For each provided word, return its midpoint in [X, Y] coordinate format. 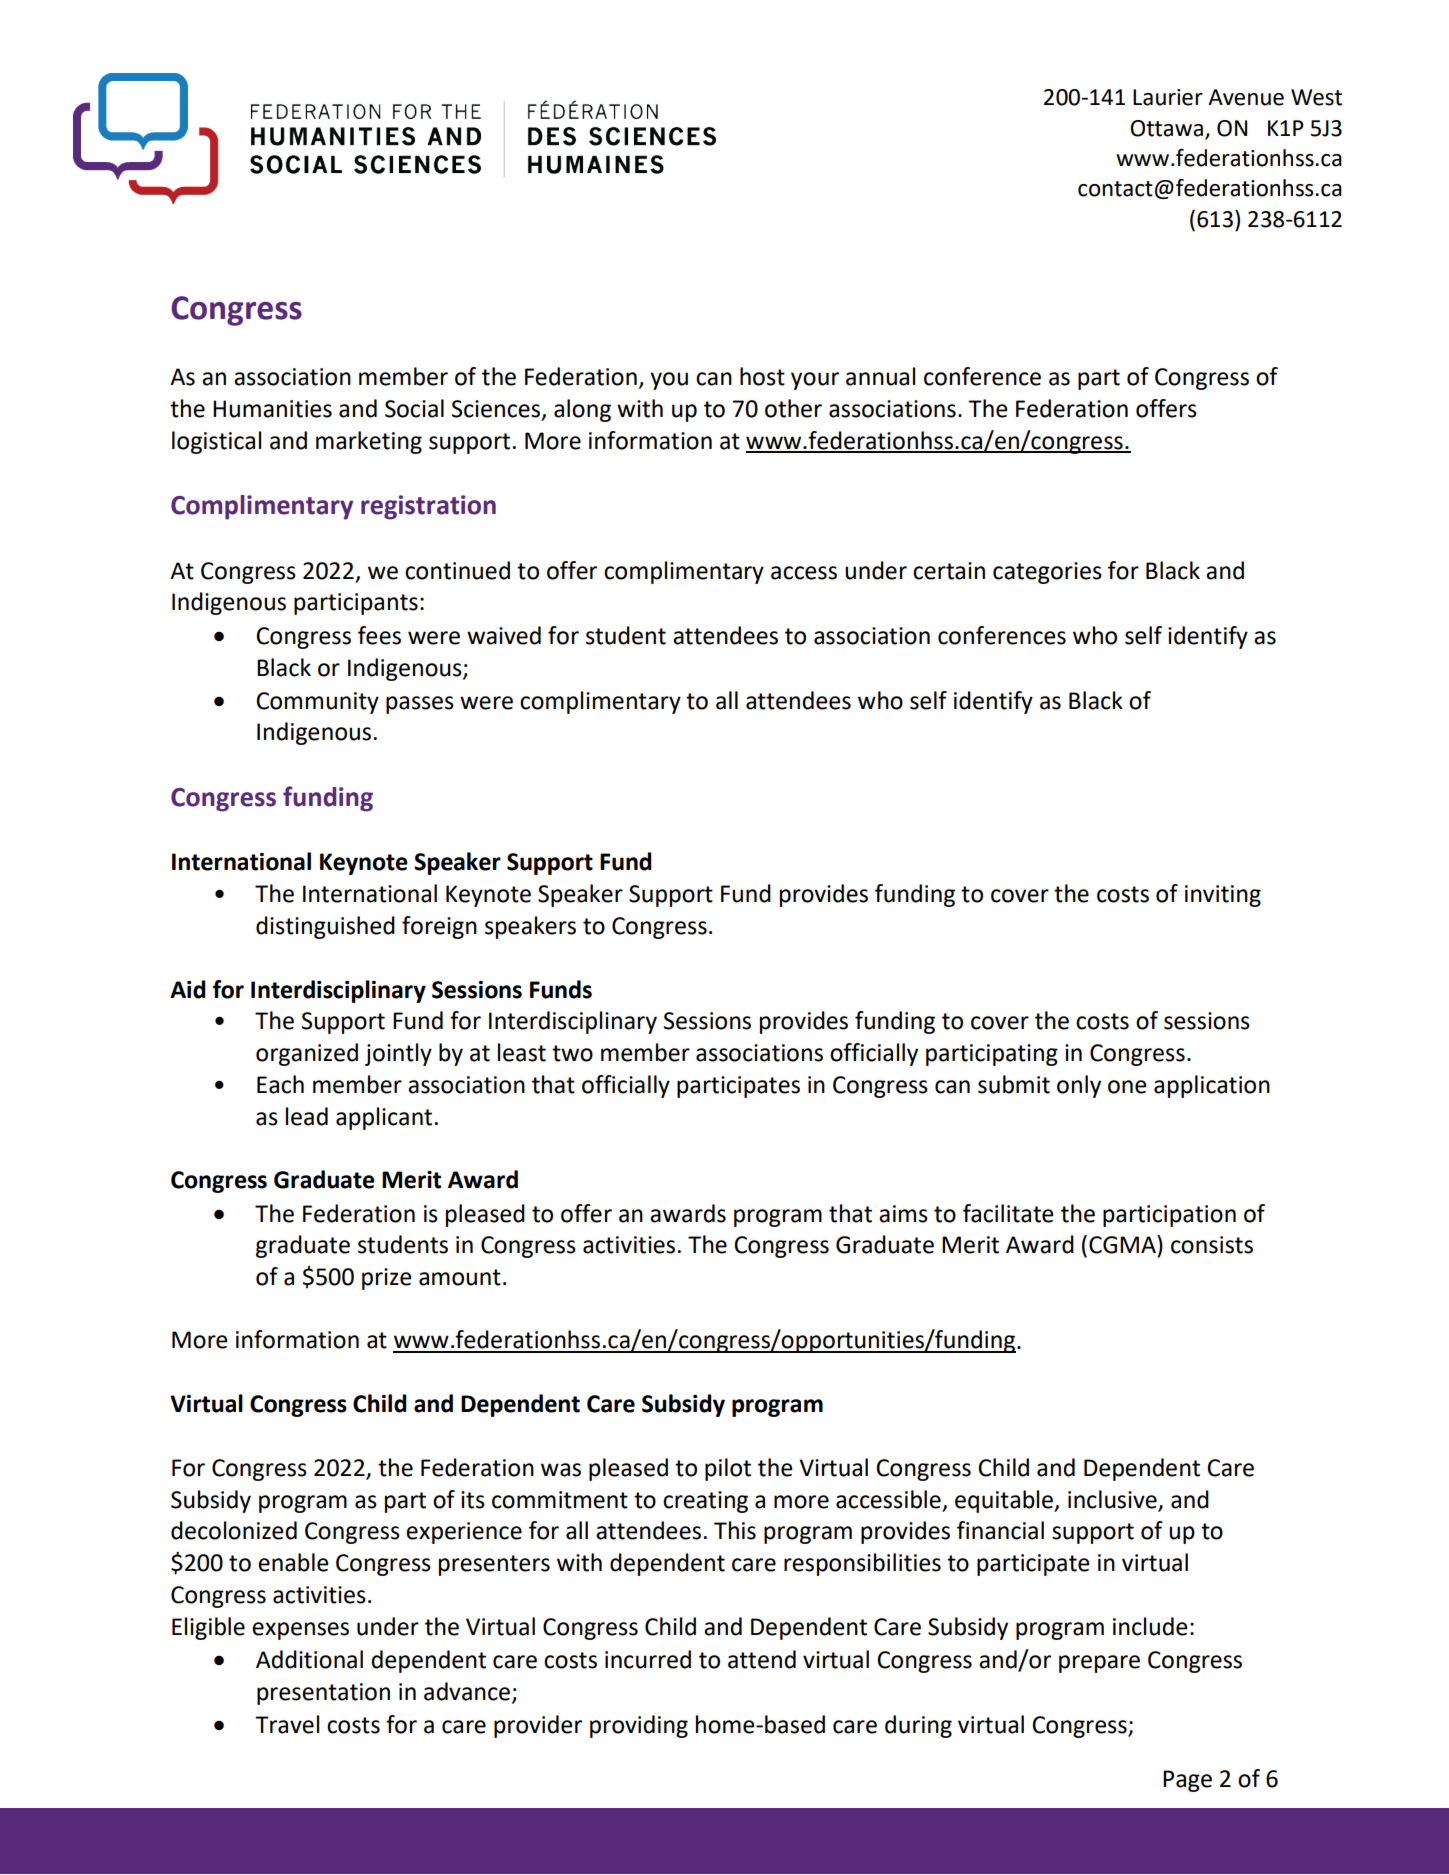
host [762, 376]
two [572, 1053]
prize [386, 1279]
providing [639, 1726]
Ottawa [1166, 128]
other [793, 408]
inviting [1223, 896]
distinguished [325, 927]
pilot [728, 1469]
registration [428, 507]
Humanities [272, 409]
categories [1047, 573]
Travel [287, 1724]
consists [1212, 1245]
